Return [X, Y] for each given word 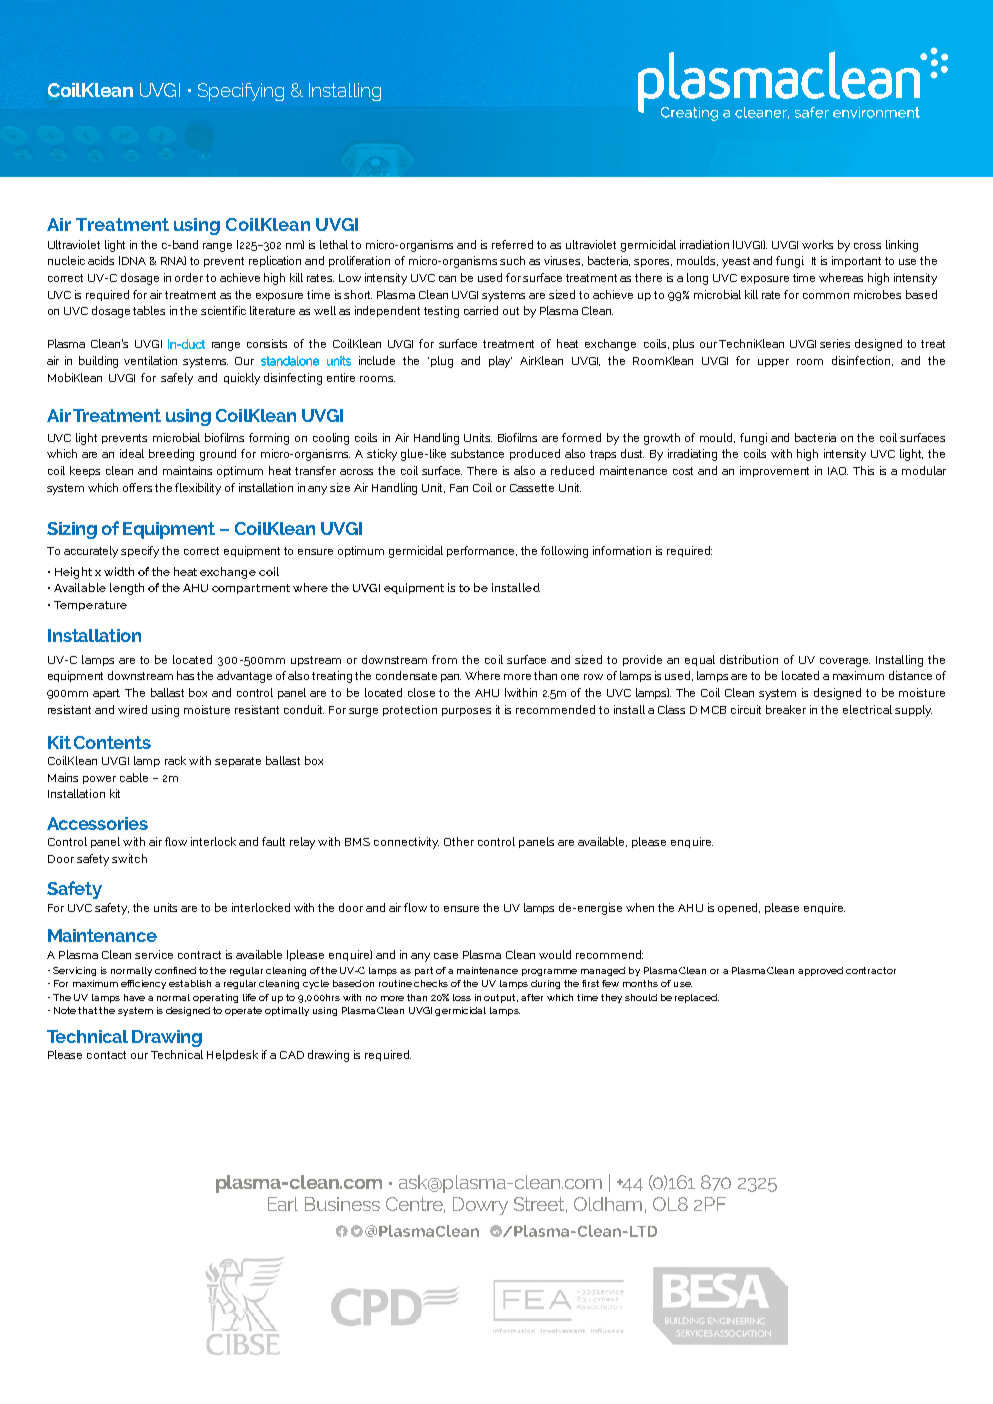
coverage [845, 662]
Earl [283, 1204]
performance [482, 551]
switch [129, 858]
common [826, 296]
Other [459, 841]
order [189, 277]
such [512, 260]
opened [739, 908]
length [127, 589]
